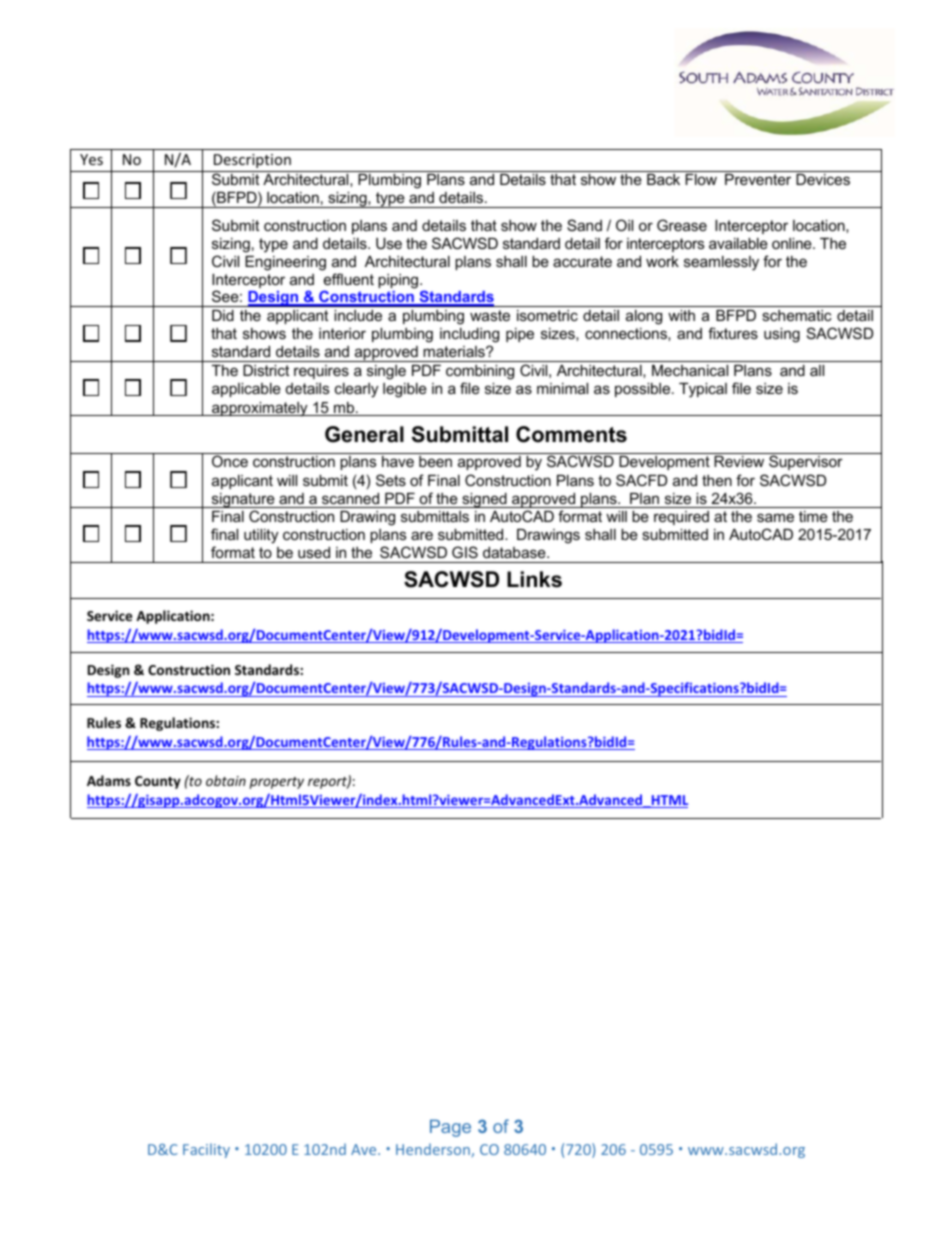 The image size is (952, 1233). I want to click on Description, so click(252, 161).
